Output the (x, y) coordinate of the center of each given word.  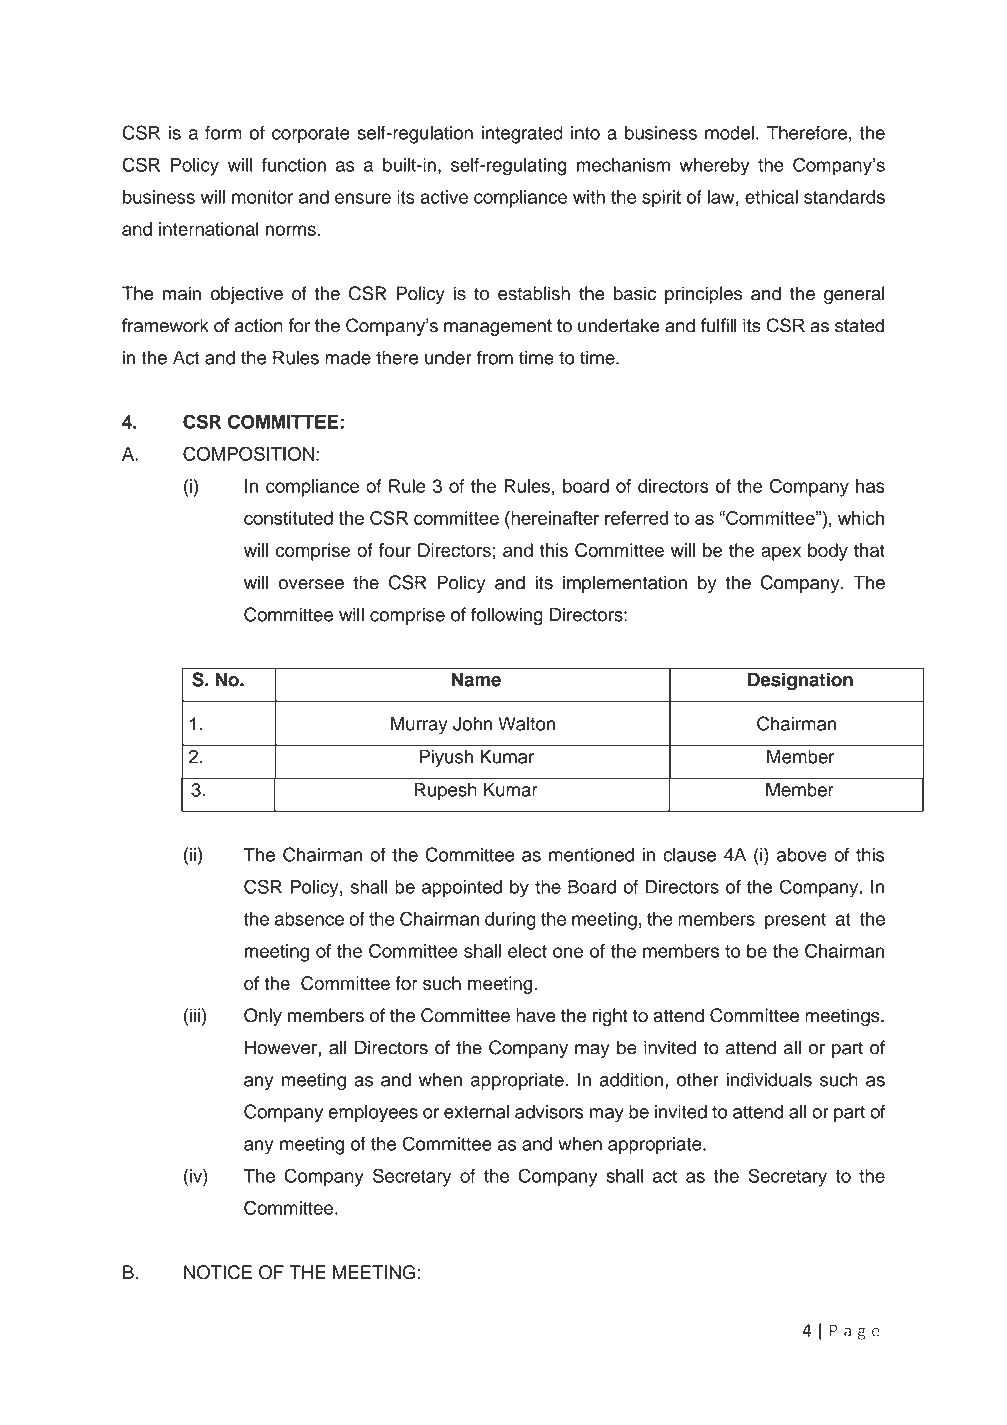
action (258, 325)
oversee (311, 584)
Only (263, 1017)
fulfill (719, 325)
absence (309, 919)
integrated (522, 135)
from (495, 357)
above (802, 855)
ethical (771, 197)
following (507, 616)
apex (781, 553)
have (535, 1015)
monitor (262, 197)
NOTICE (218, 1272)
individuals (769, 1079)
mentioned (591, 855)
